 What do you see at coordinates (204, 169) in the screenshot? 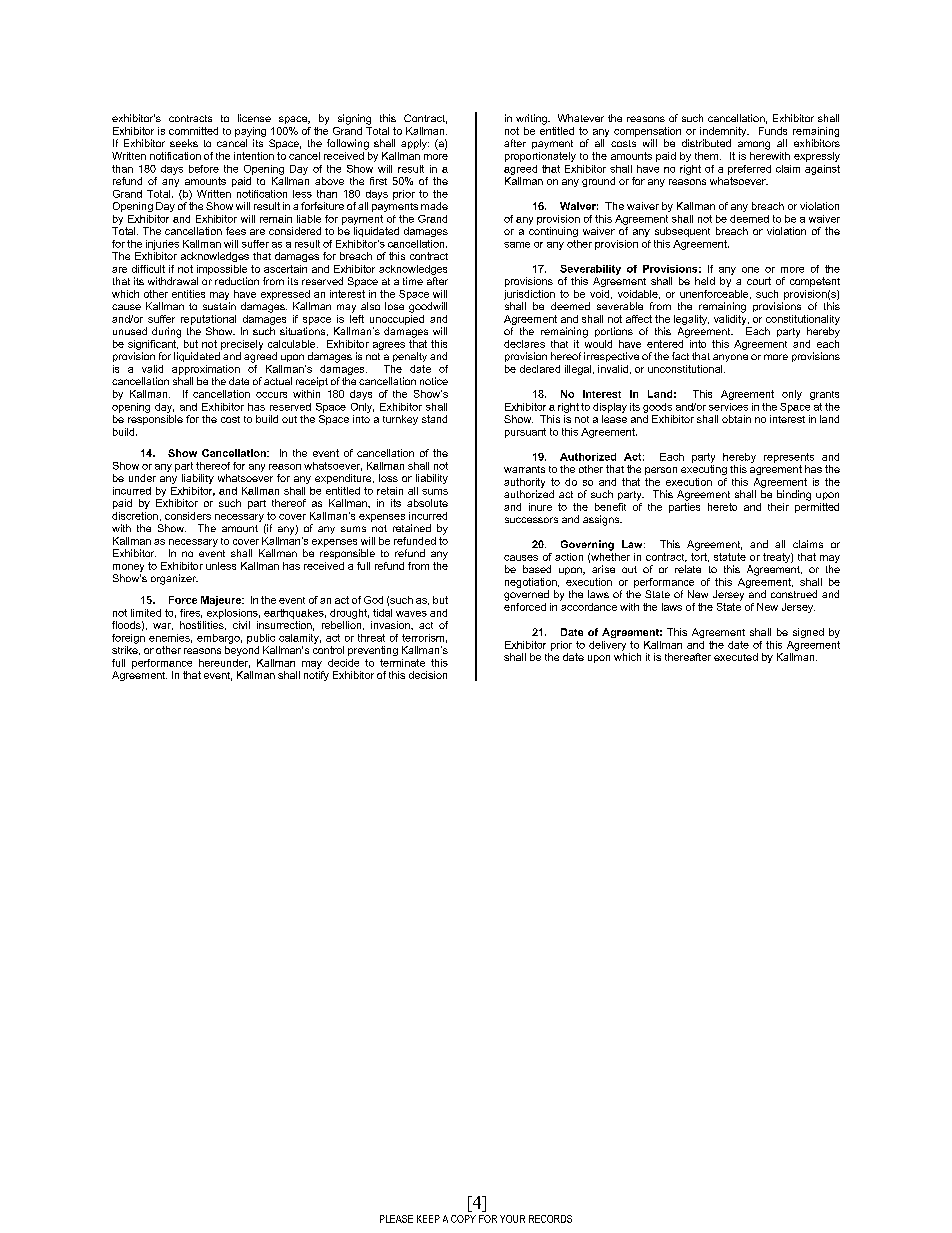
I see `before` at bounding box center [204, 169].
